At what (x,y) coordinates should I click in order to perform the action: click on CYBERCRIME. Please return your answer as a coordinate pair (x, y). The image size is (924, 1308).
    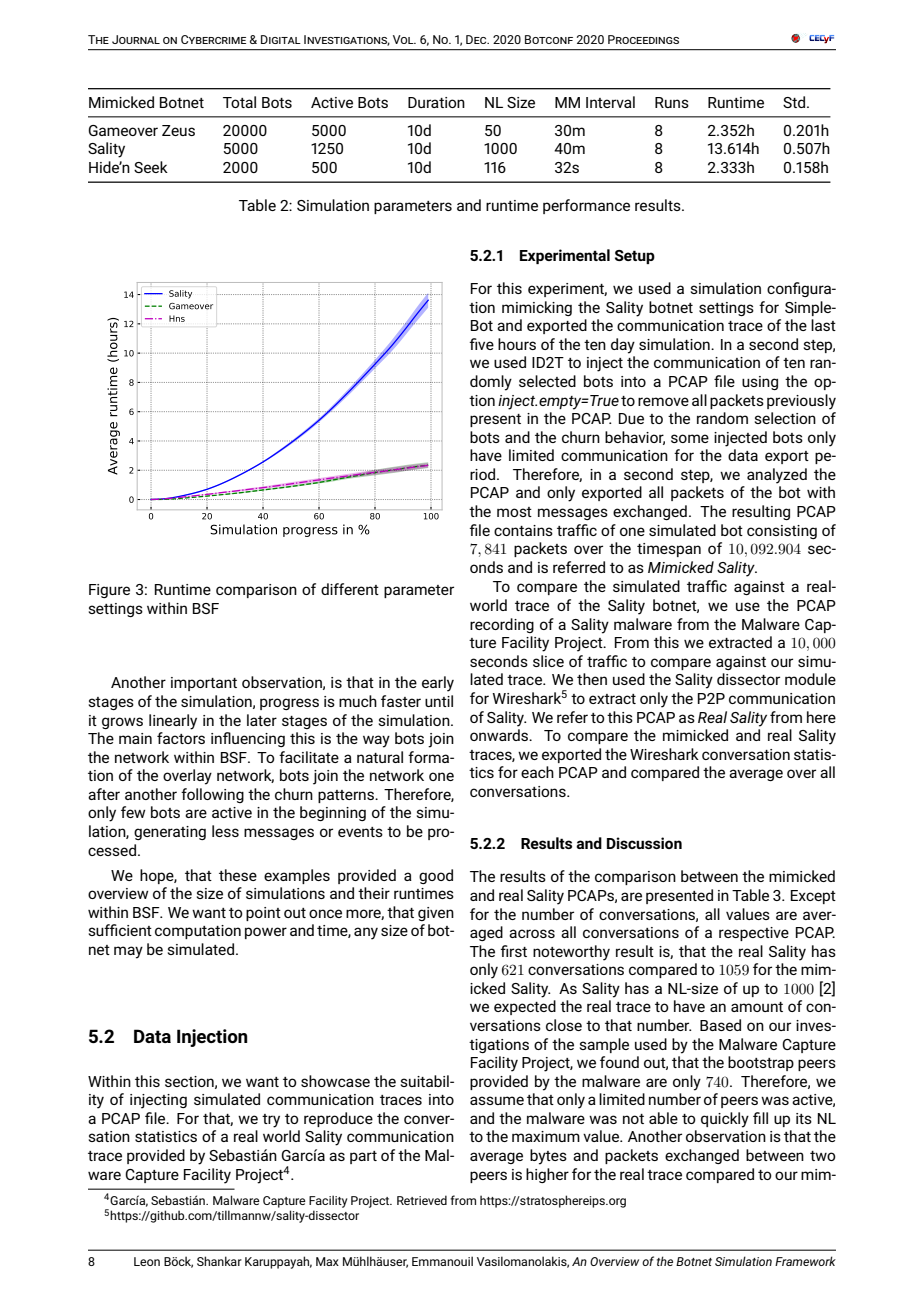
    Looking at the image, I should click on (213, 39).
